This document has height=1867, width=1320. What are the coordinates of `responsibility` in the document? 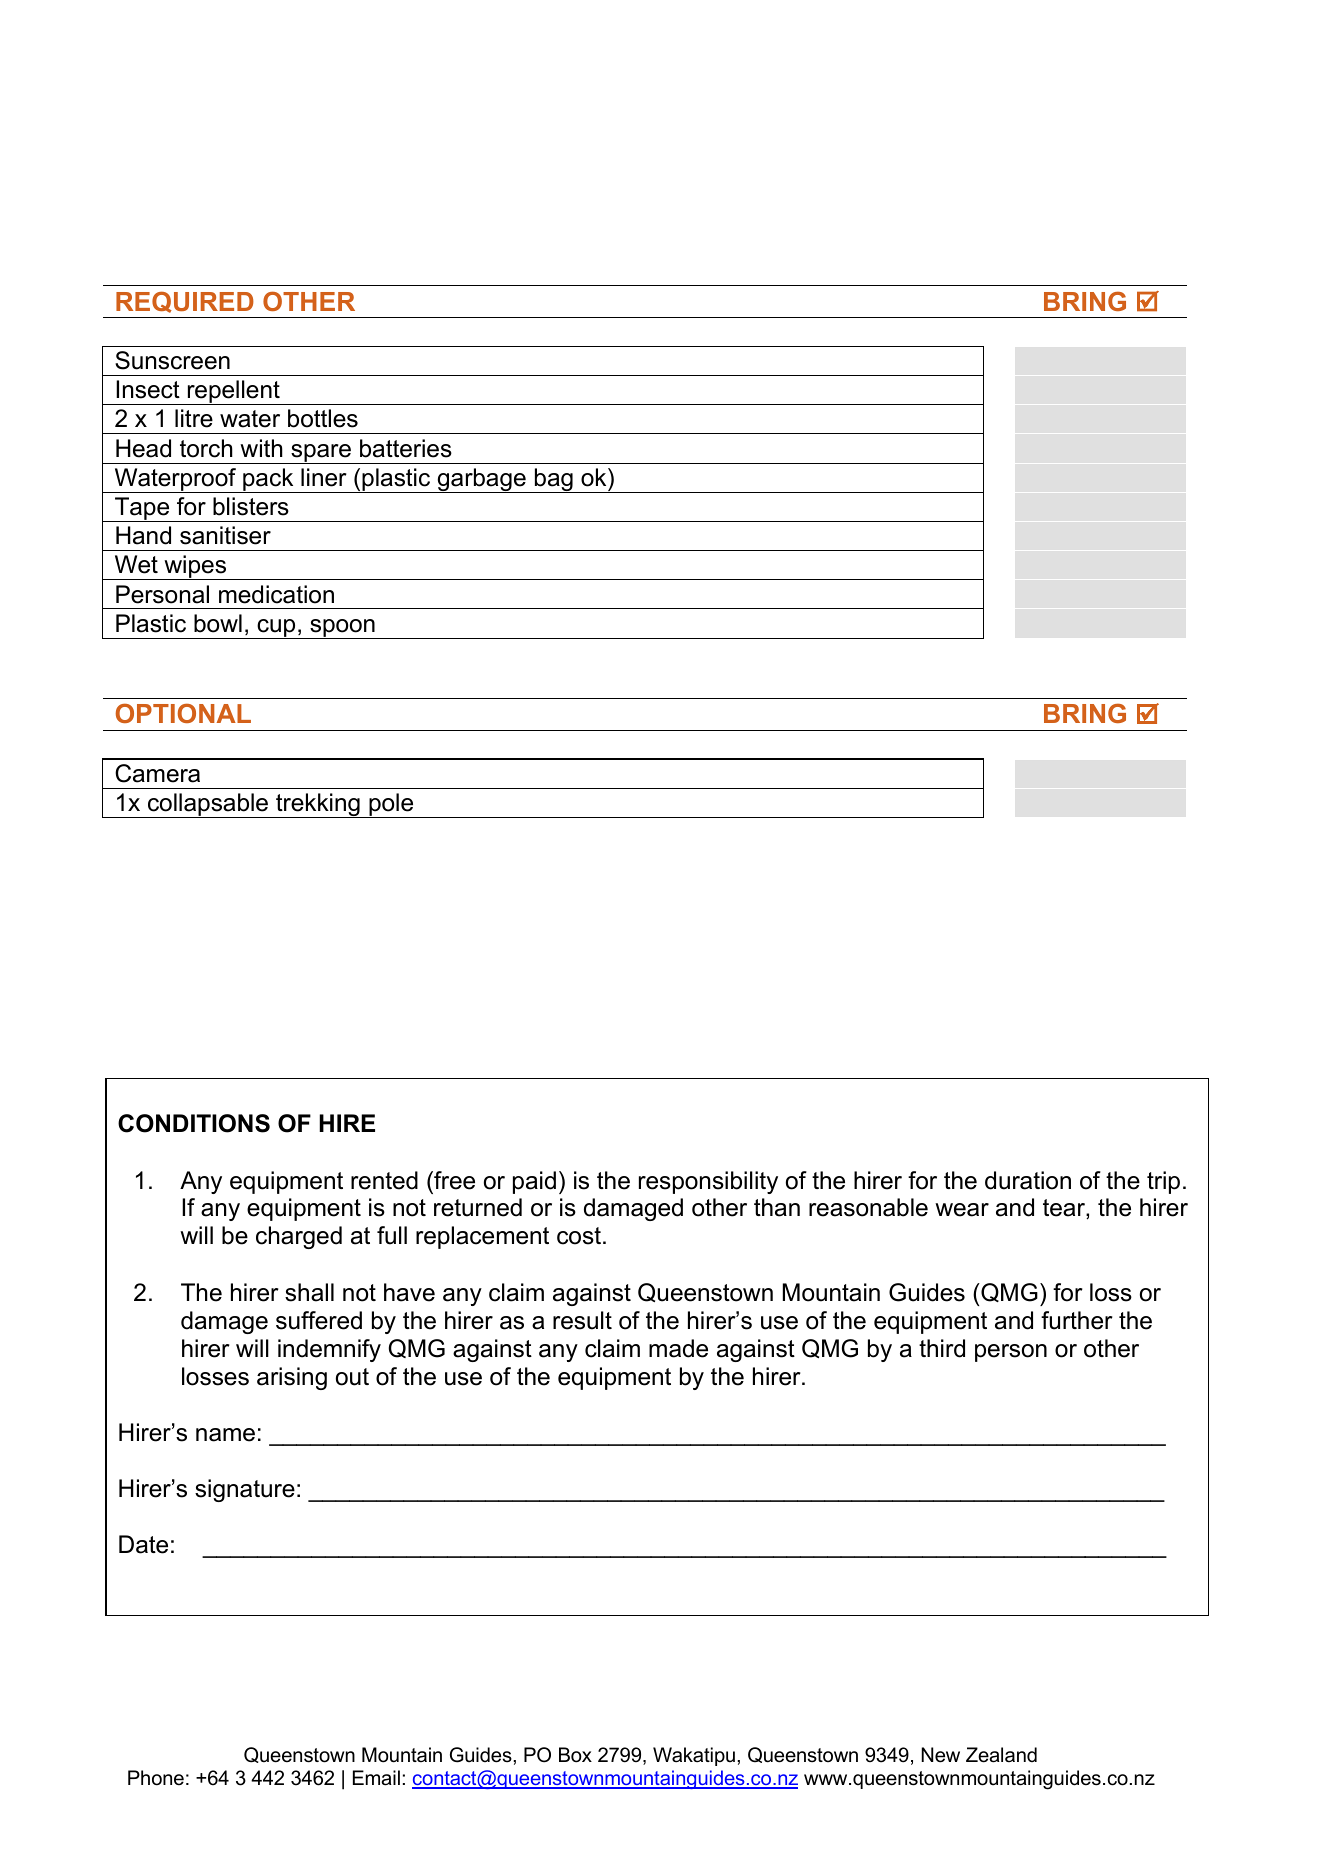 It's located at (708, 1182).
